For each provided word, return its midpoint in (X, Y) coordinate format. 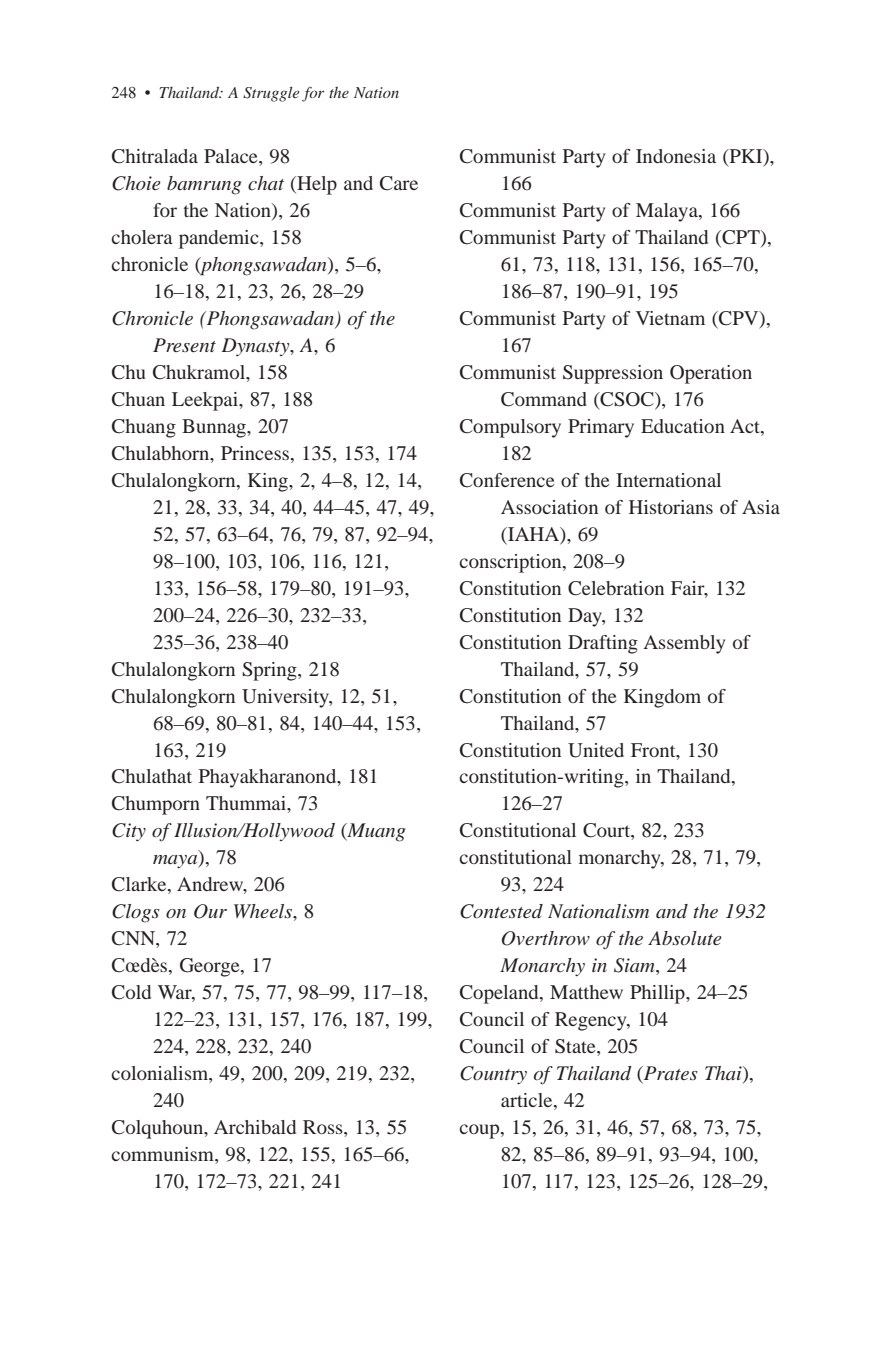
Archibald (255, 1127)
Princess (255, 453)
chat (266, 183)
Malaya (668, 212)
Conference (507, 480)
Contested (501, 911)
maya (176, 861)
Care (399, 183)
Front (654, 750)
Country (493, 1075)
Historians (671, 507)
